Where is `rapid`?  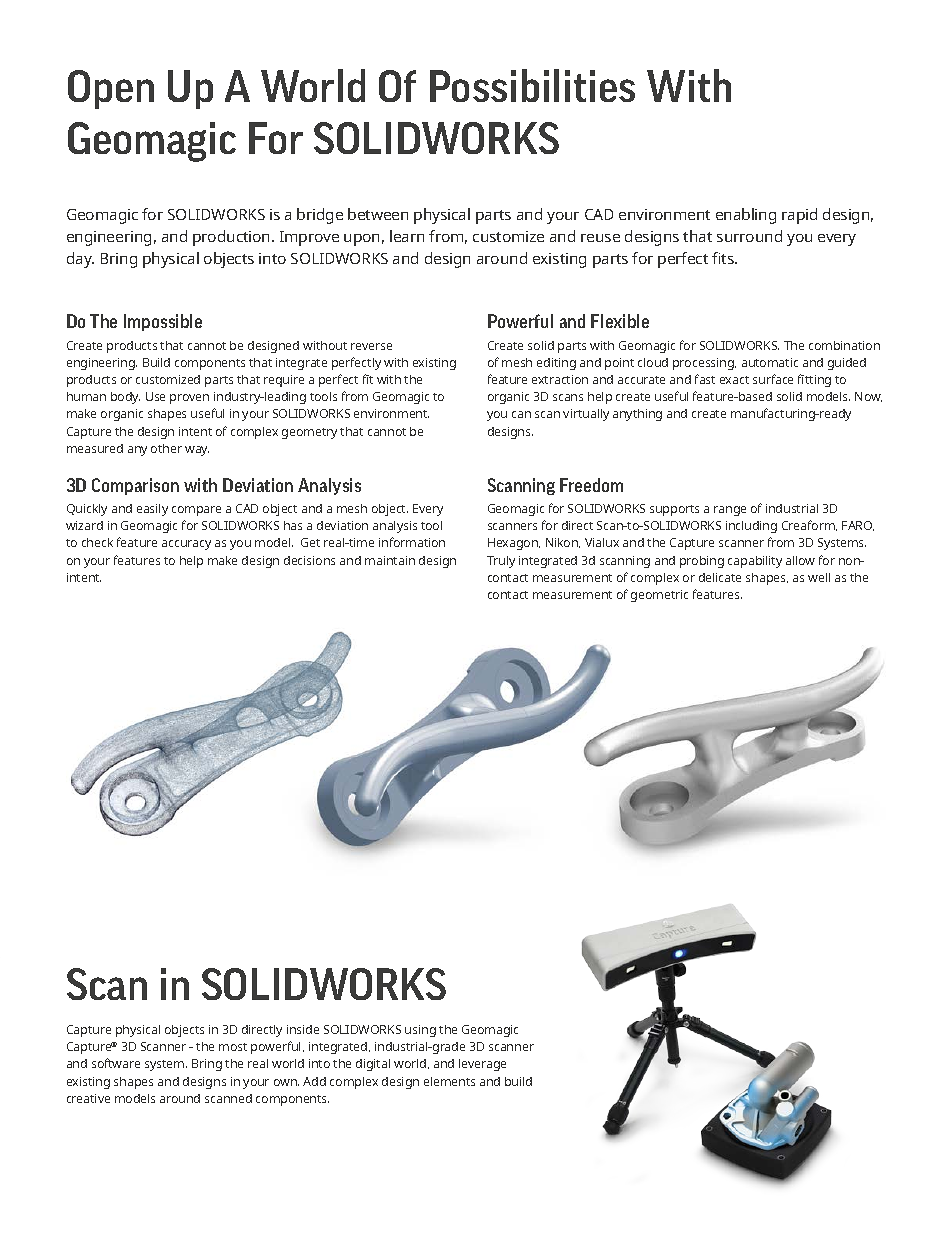 rapid is located at coordinates (799, 216).
